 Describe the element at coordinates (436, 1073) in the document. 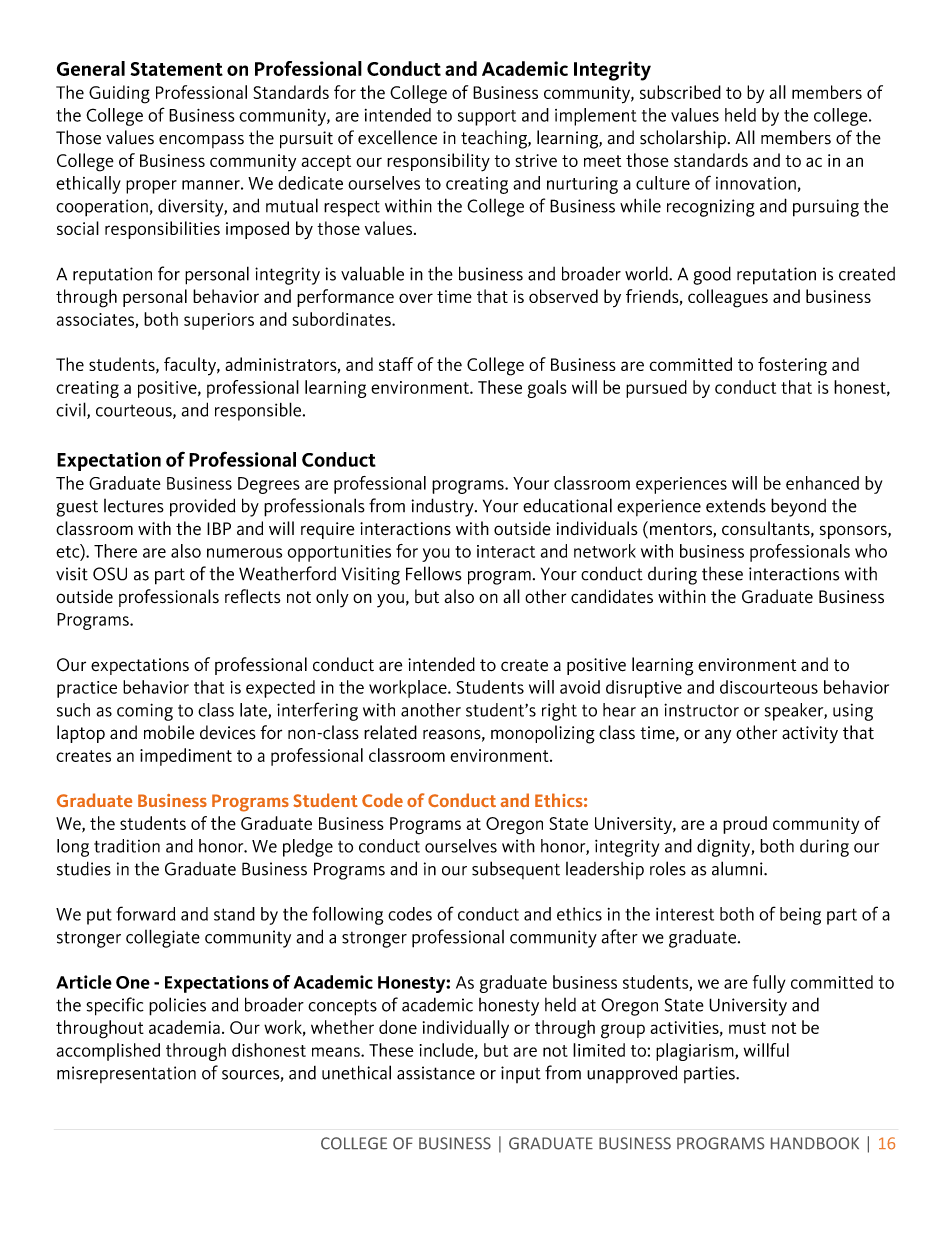

I see `assistance` at that location.
